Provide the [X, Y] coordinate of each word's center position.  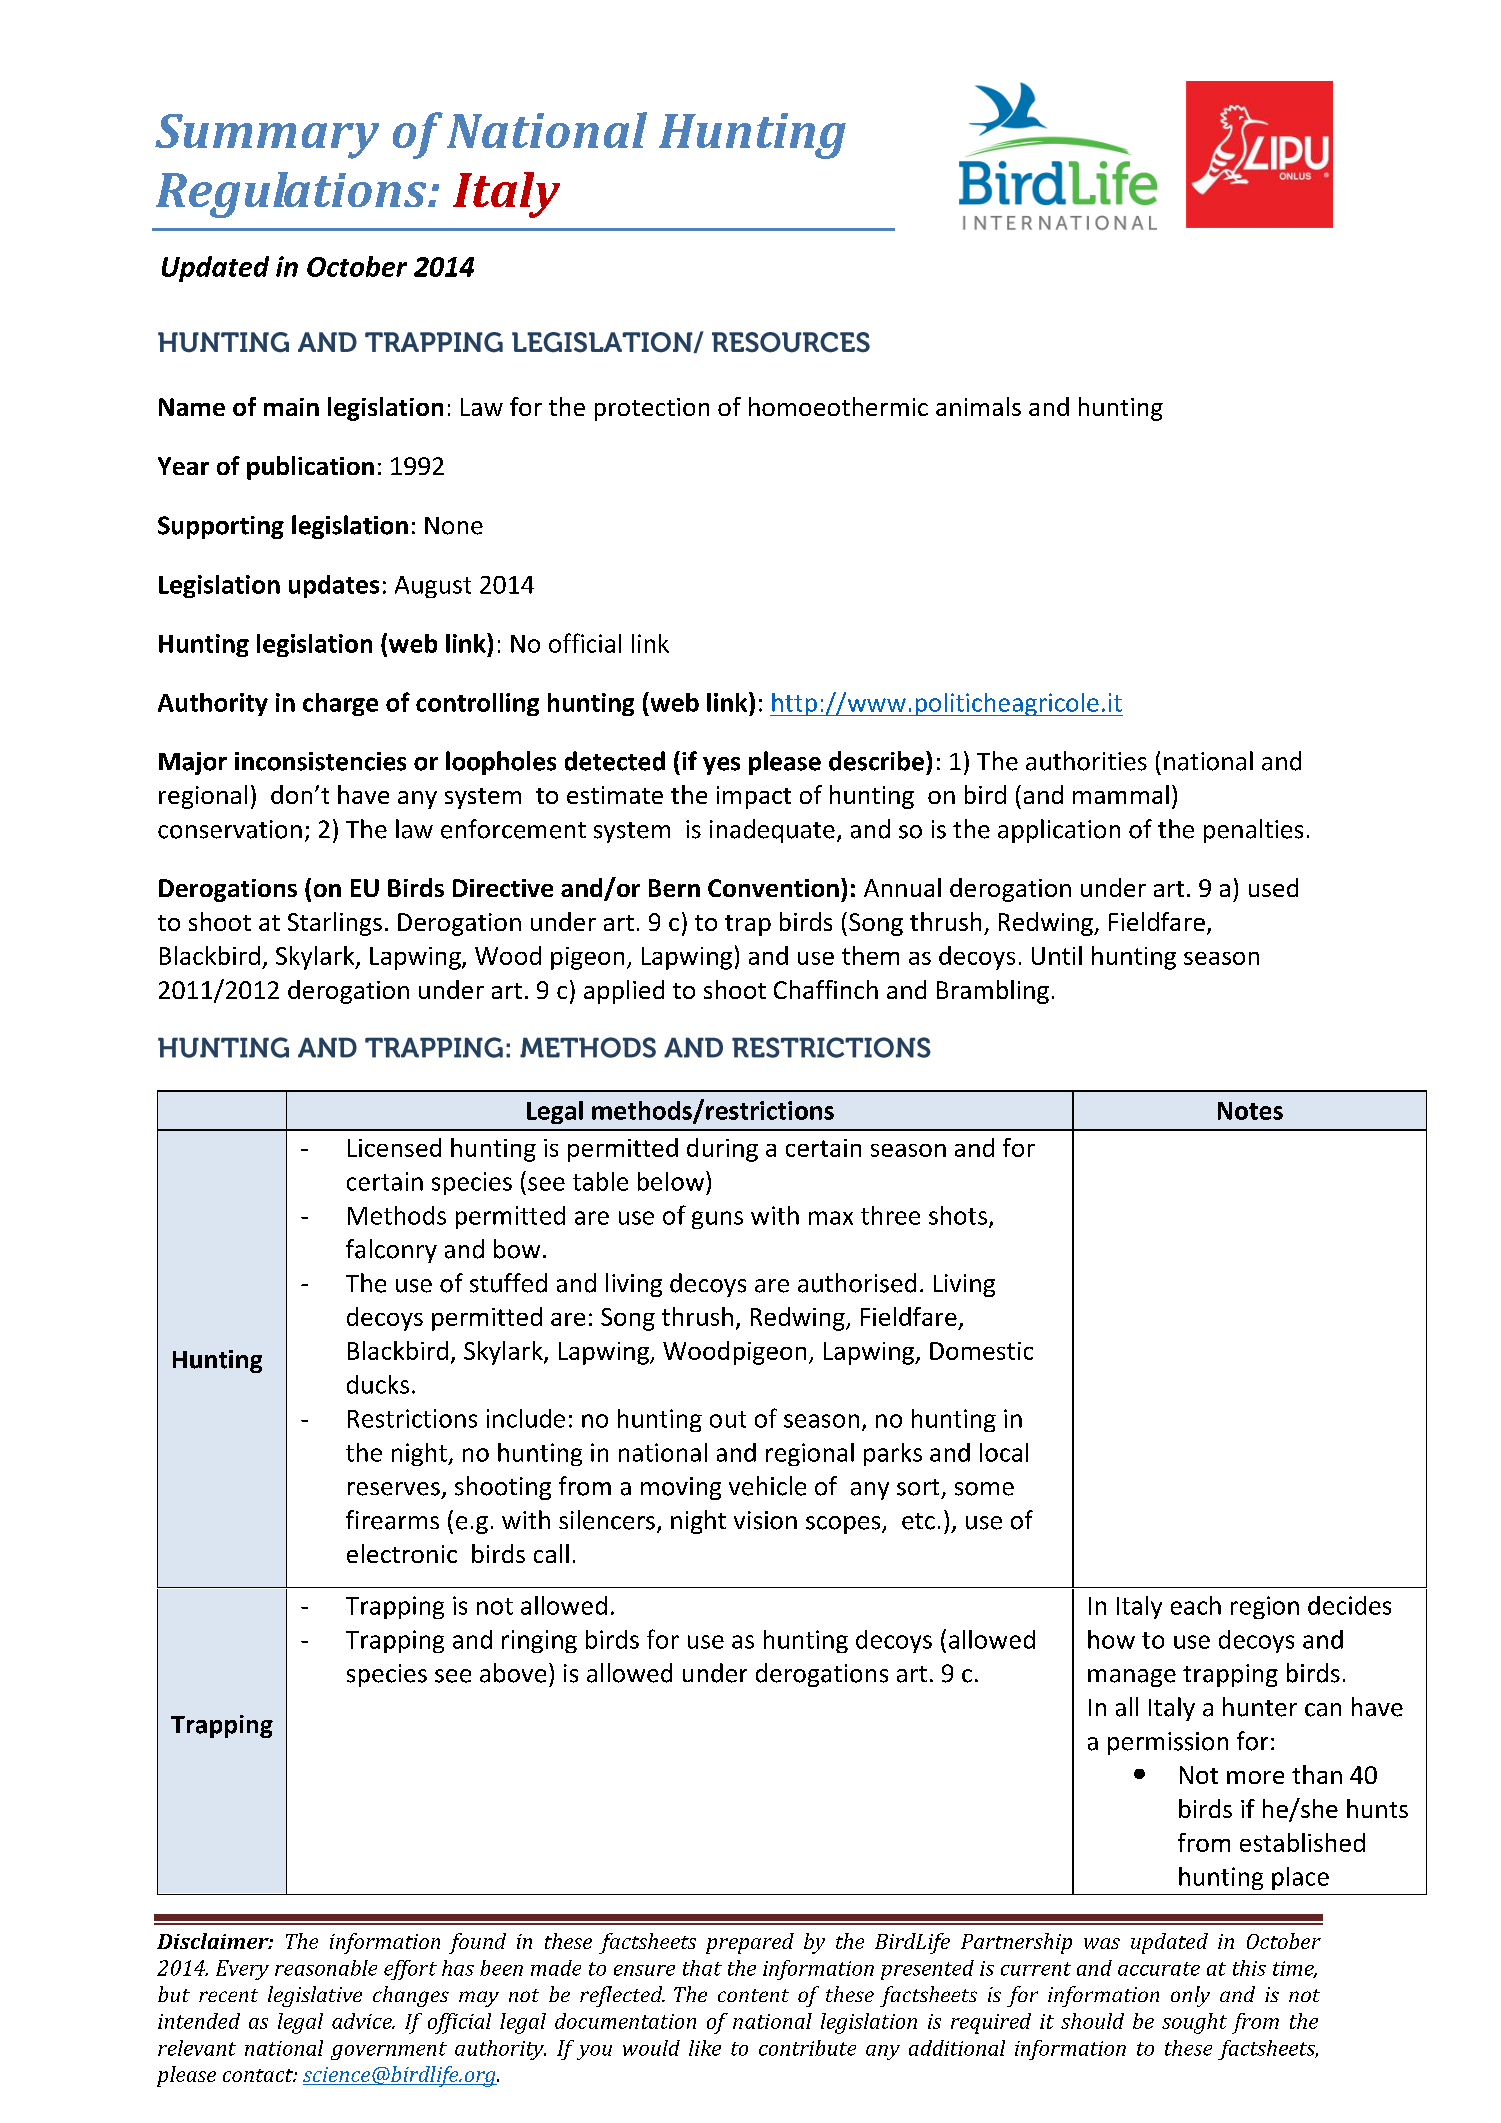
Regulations [292, 195]
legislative [315, 1996]
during [722, 1150]
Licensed [394, 1147]
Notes [1250, 1111]
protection [652, 409]
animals [978, 406]
